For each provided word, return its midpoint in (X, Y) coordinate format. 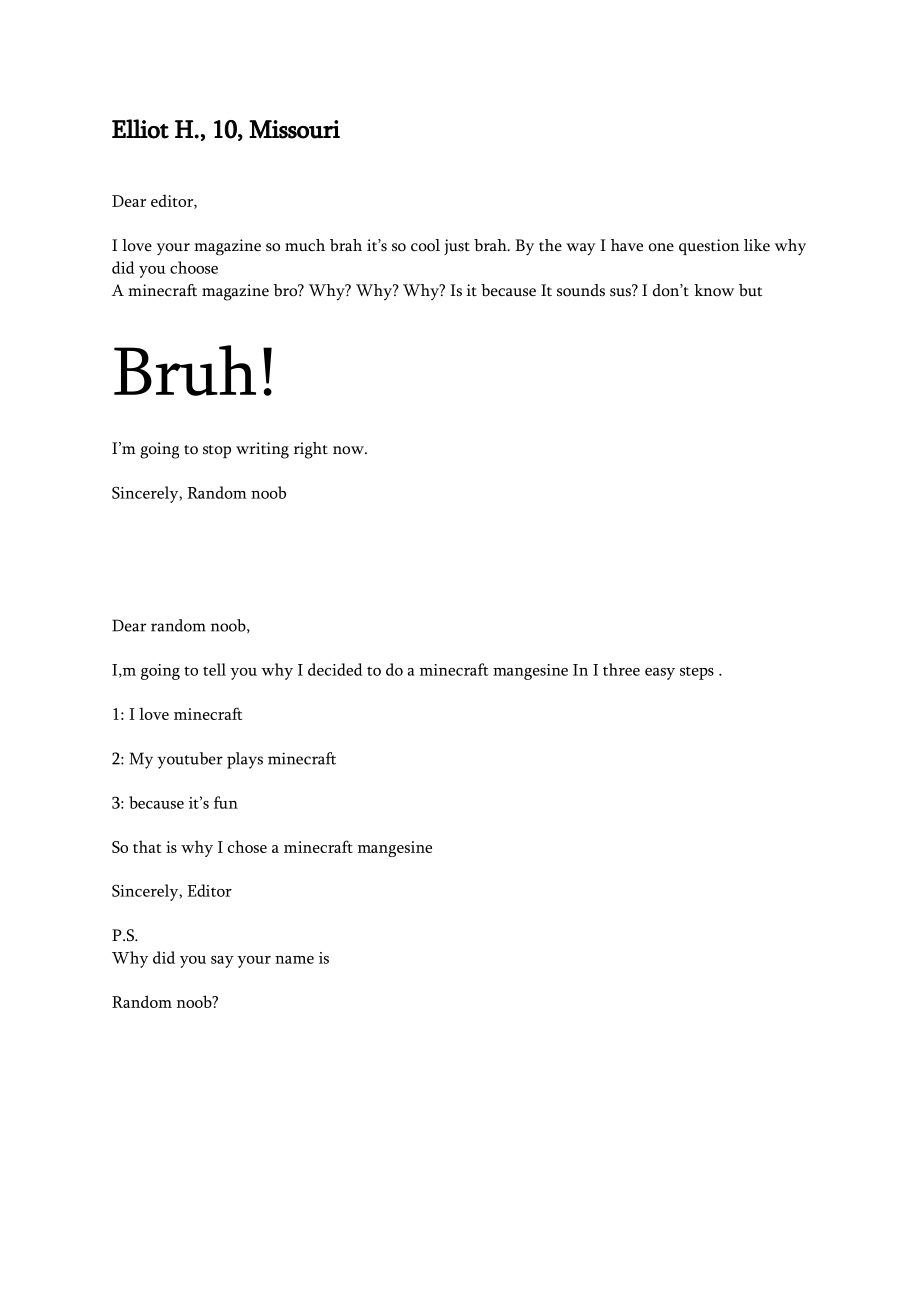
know (714, 290)
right (311, 450)
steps (697, 673)
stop (217, 451)
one (661, 247)
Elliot (140, 129)
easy (660, 674)
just (457, 247)
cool (425, 245)
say (222, 962)
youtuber (190, 760)
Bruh (185, 370)
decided (335, 669)
